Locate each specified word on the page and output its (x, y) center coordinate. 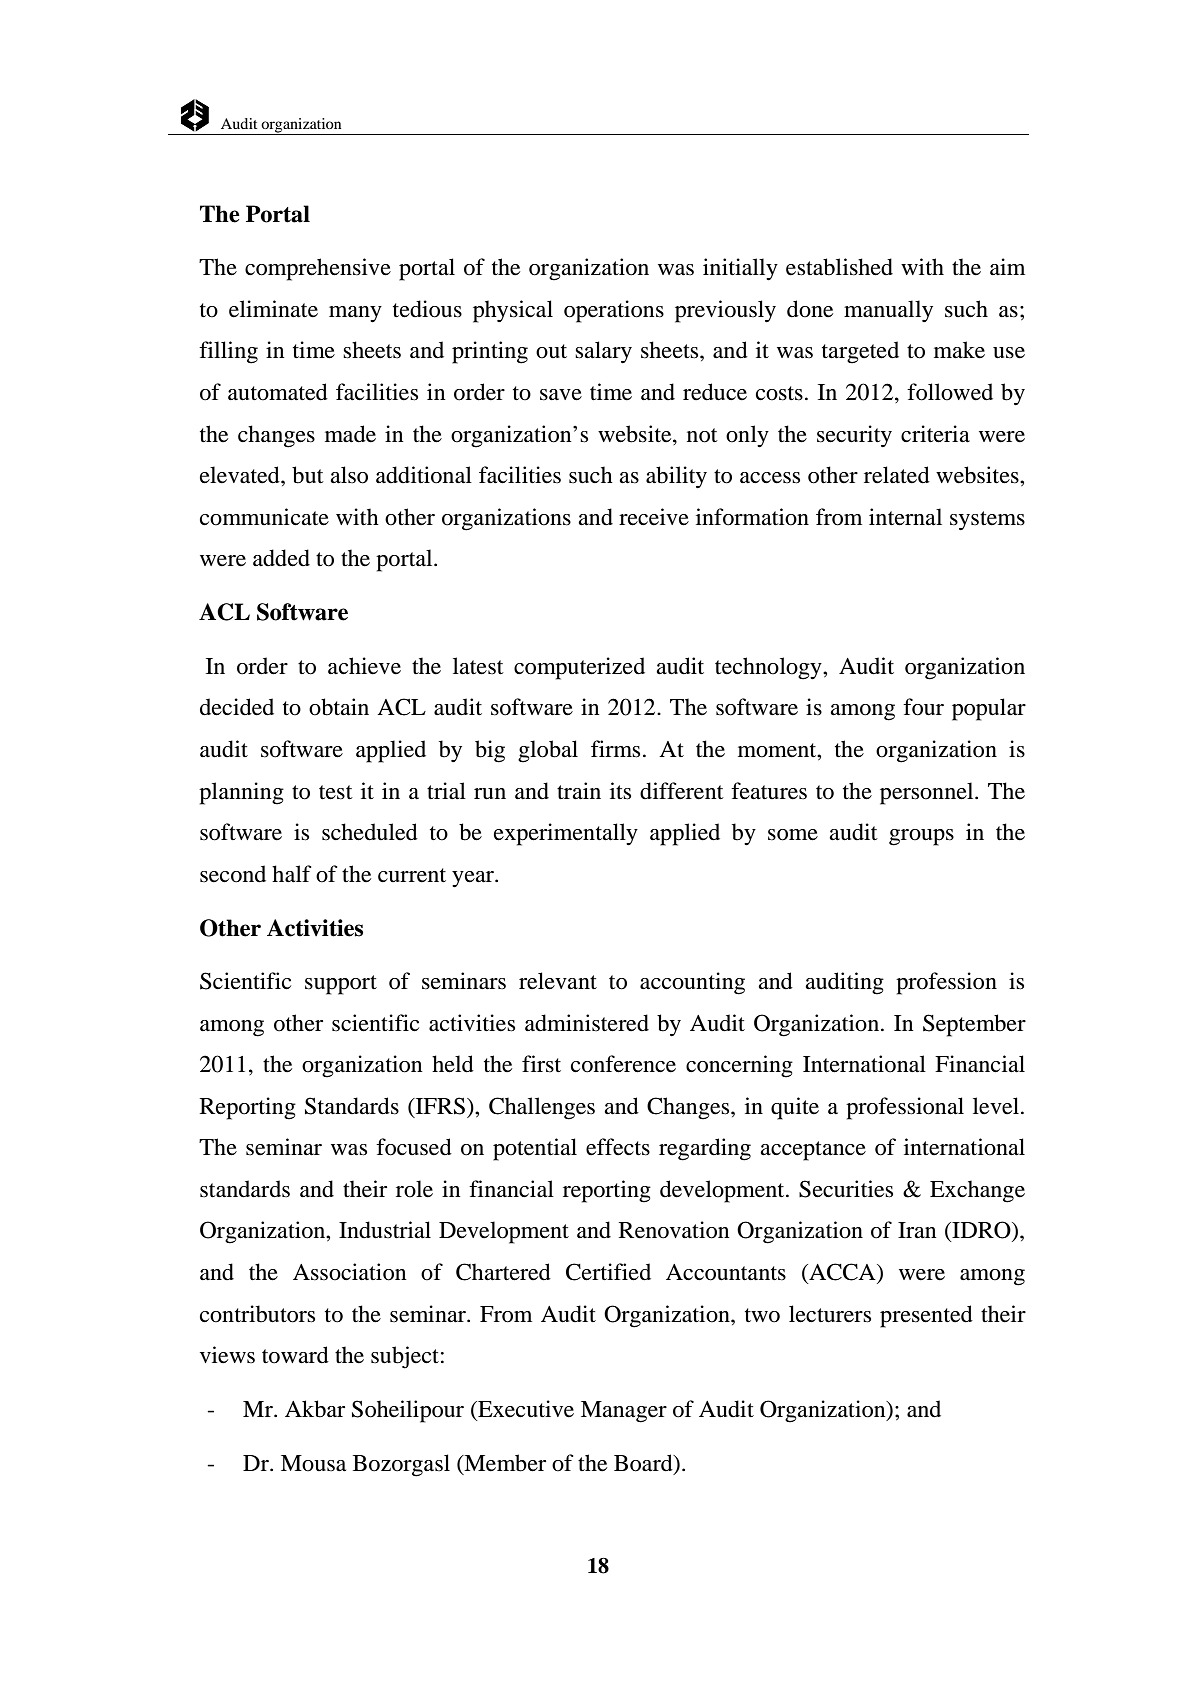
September (974, 1025)
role (414, 1189)
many (355, 314)
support (341, 985)
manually (888, 311)
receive (654, 517)
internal (905, 517)
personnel (928, 793)
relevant (558, 981)
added (281, 558)
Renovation (674, 1230)
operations (614, 311)
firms (615, 749)
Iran (917, 1230)
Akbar (315, 1409)
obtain (339, 707)
